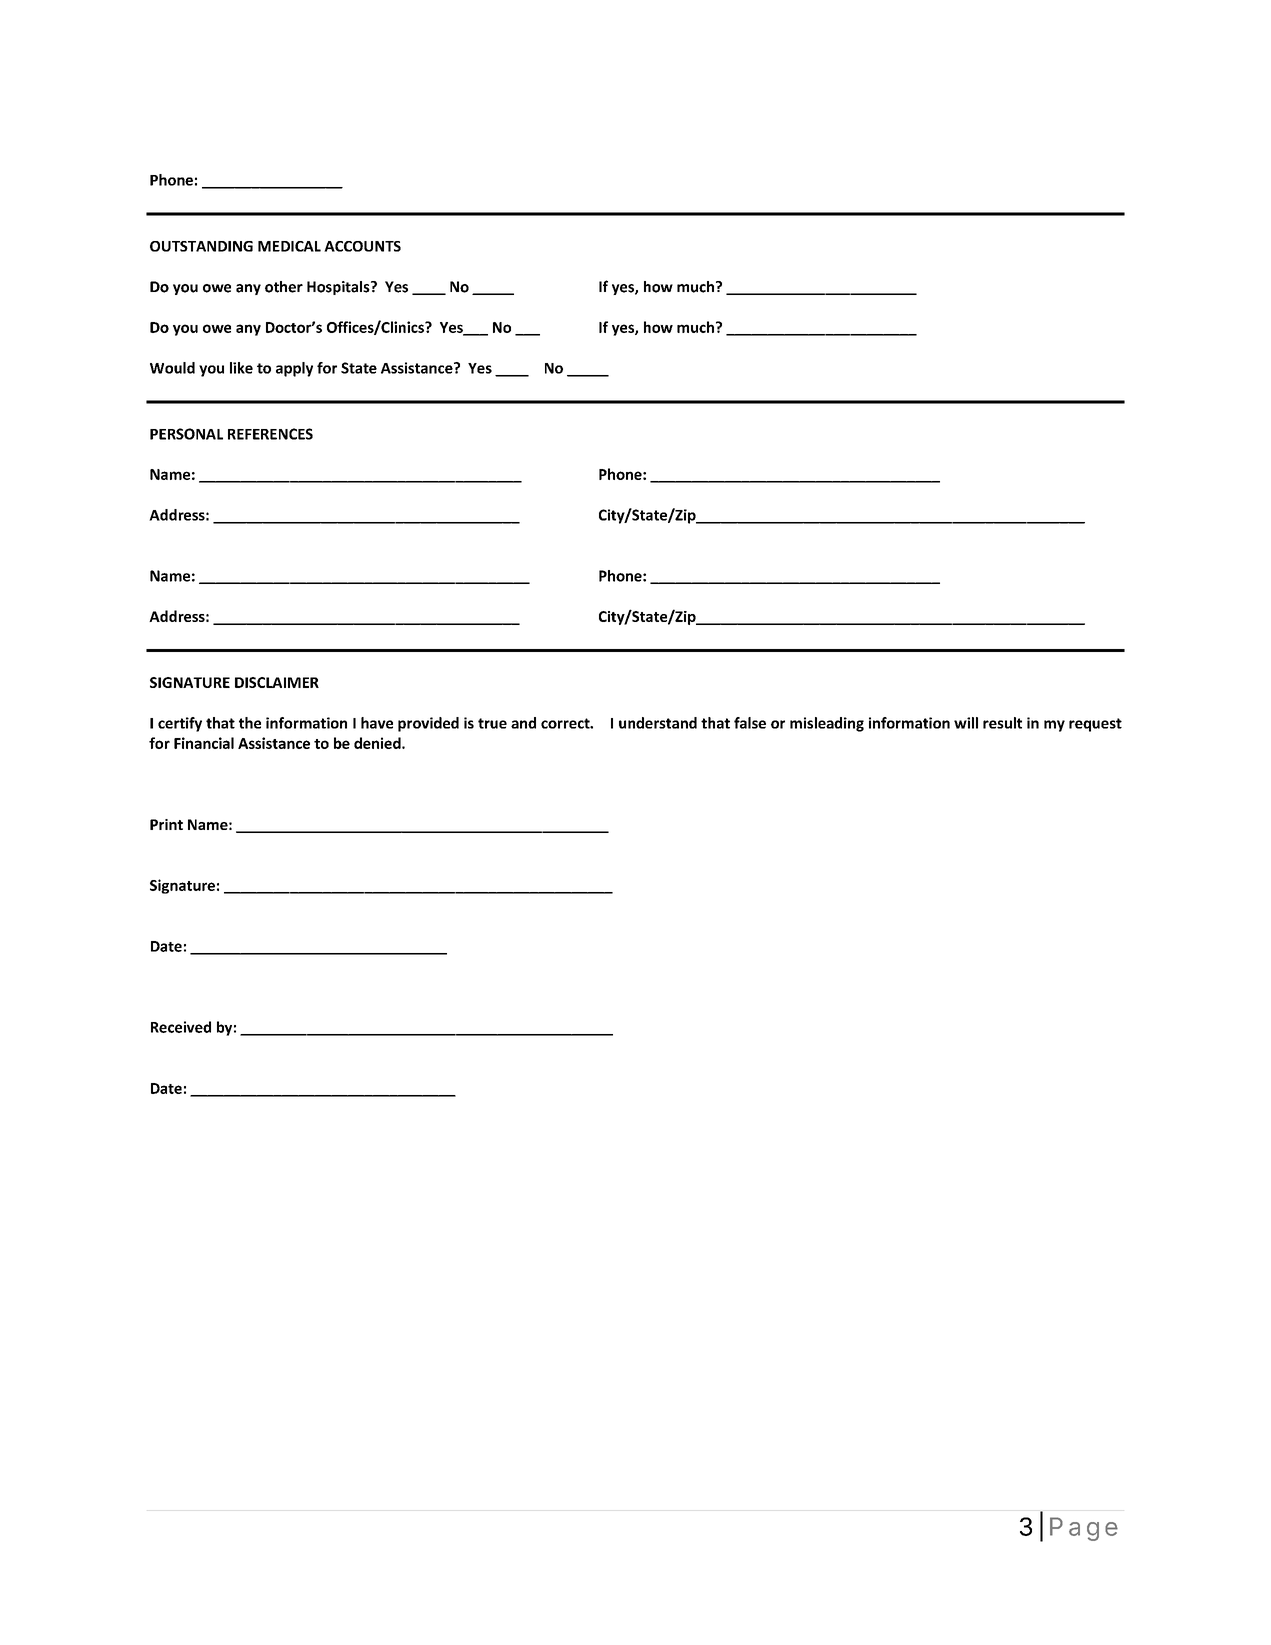  What do you see at coordinates (966, 723) in the page?
I see `will` at bounding box center [966, 723].
